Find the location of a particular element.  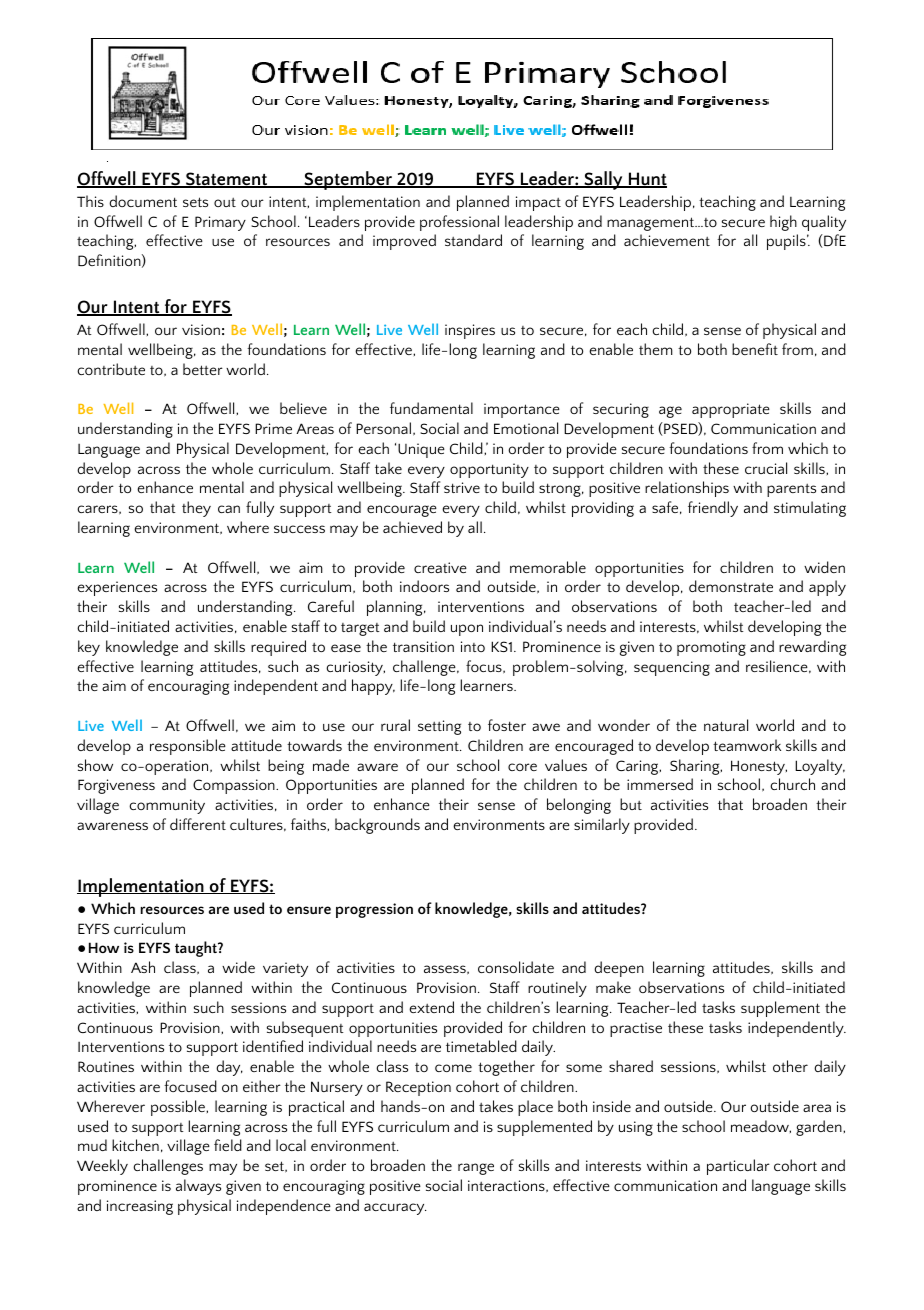

backgrounds is located at coordinates (377, 826).
